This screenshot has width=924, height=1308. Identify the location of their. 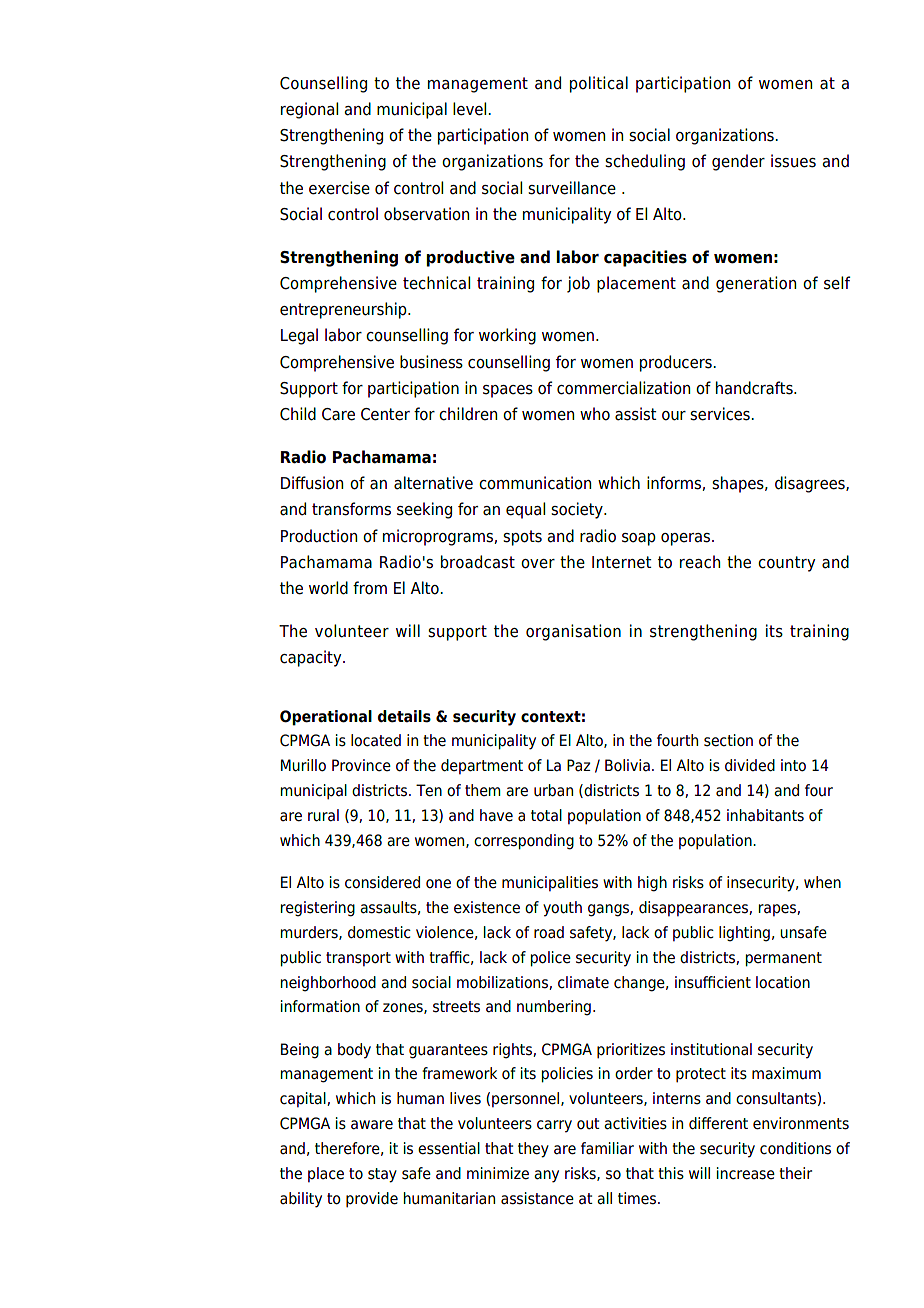
(795, 1173).
